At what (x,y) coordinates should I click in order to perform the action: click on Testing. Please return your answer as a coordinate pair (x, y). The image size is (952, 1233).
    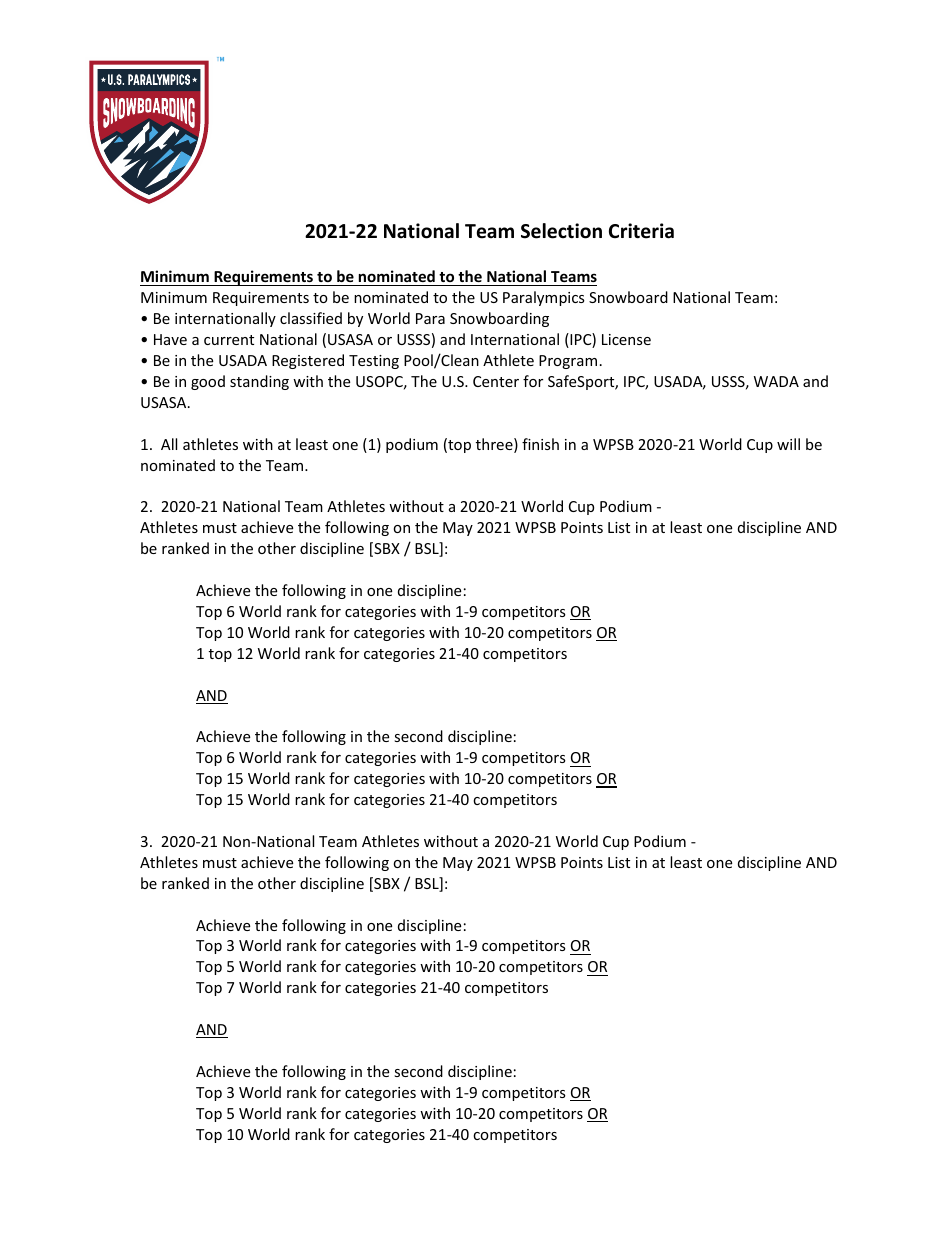
    Looking at the image, I should click on (374, 362).
